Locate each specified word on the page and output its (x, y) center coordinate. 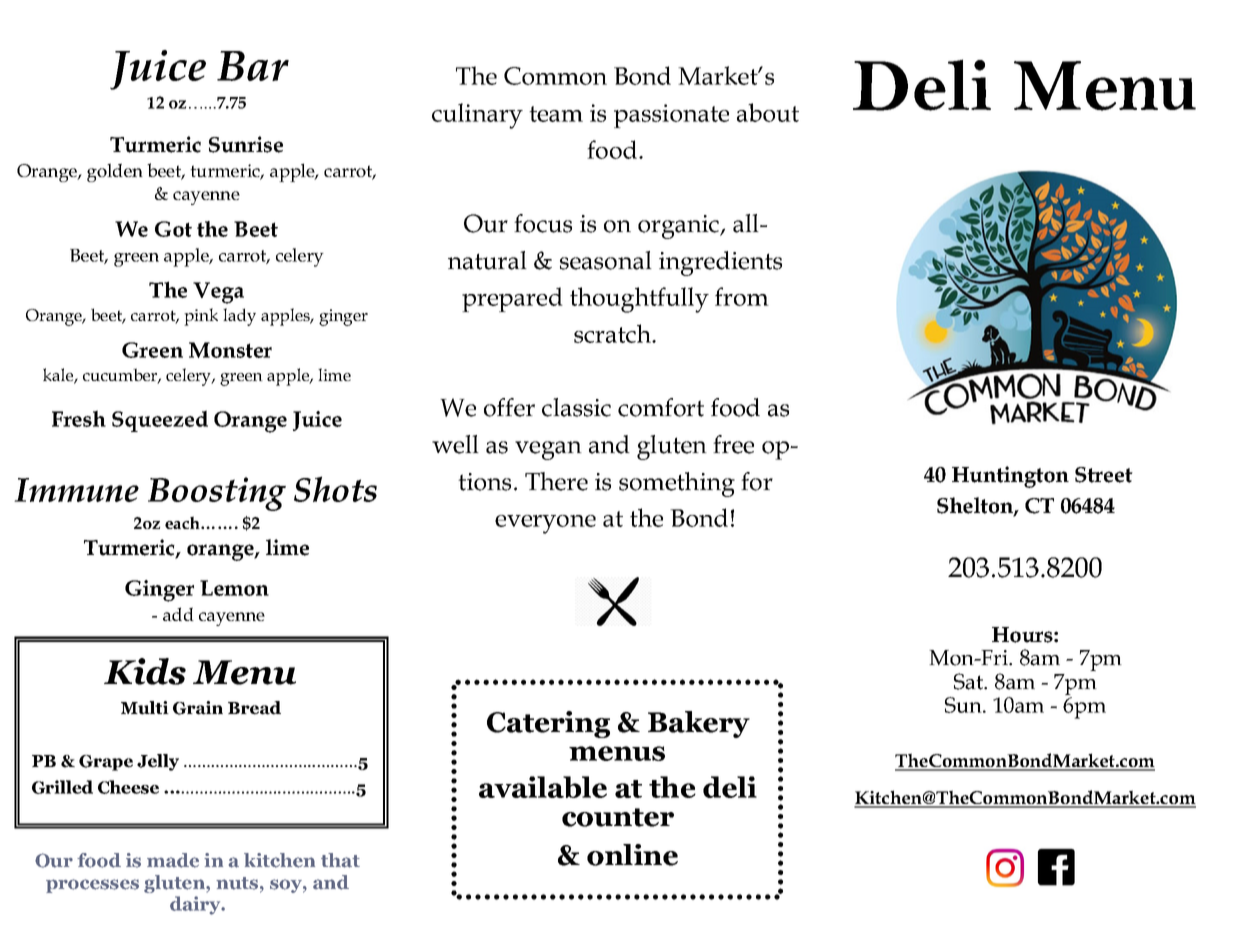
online (632, 855)
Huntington (1010, 477)
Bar (253, 66)
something (677, 484)
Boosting (217, 494)
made (173, 860)
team (556, 114)
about (768, 112)
